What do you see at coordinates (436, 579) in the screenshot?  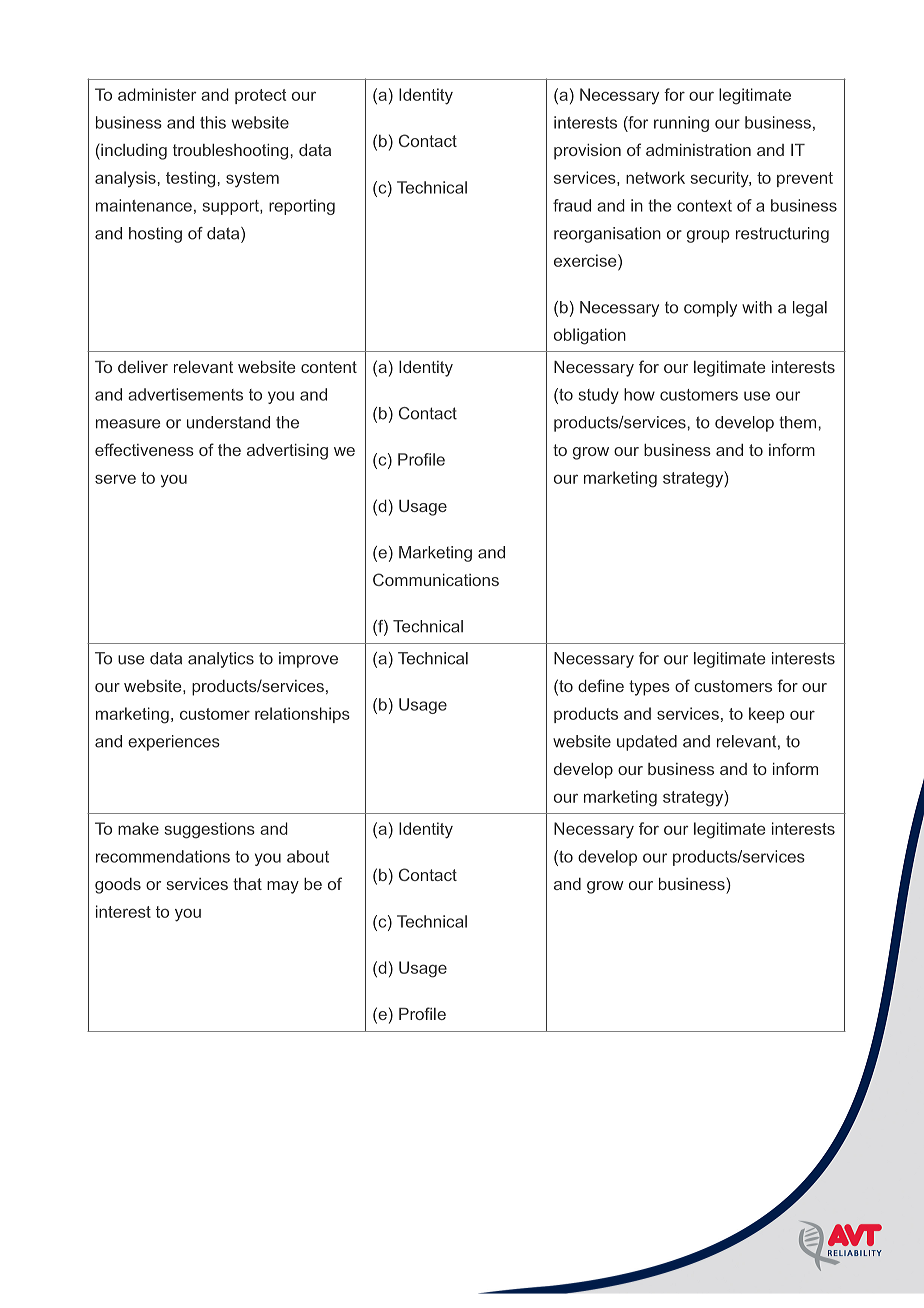 I see `Communications` at bounding box center [436, 579].
